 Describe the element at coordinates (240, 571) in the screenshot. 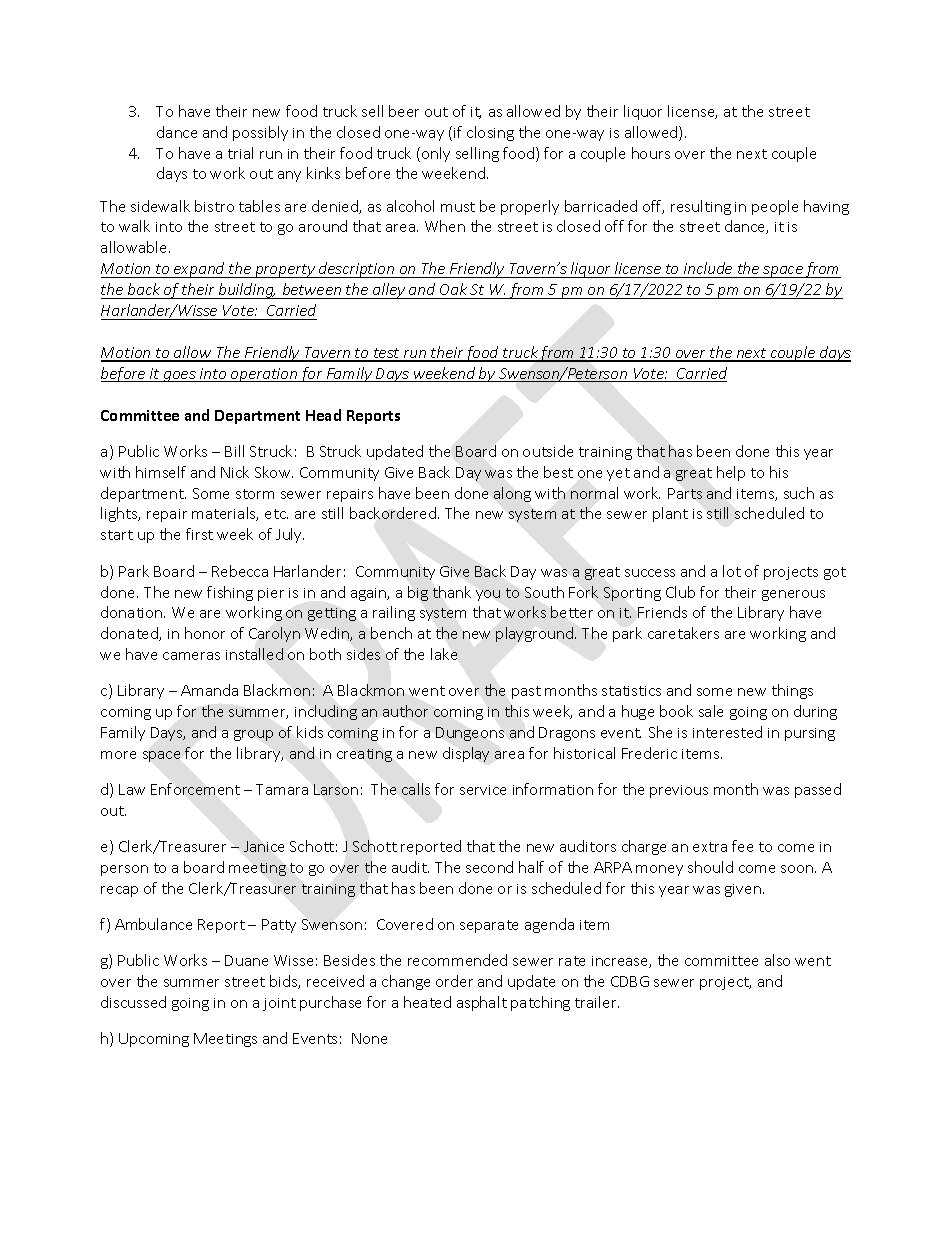

I see `Rebecca` at that location.
